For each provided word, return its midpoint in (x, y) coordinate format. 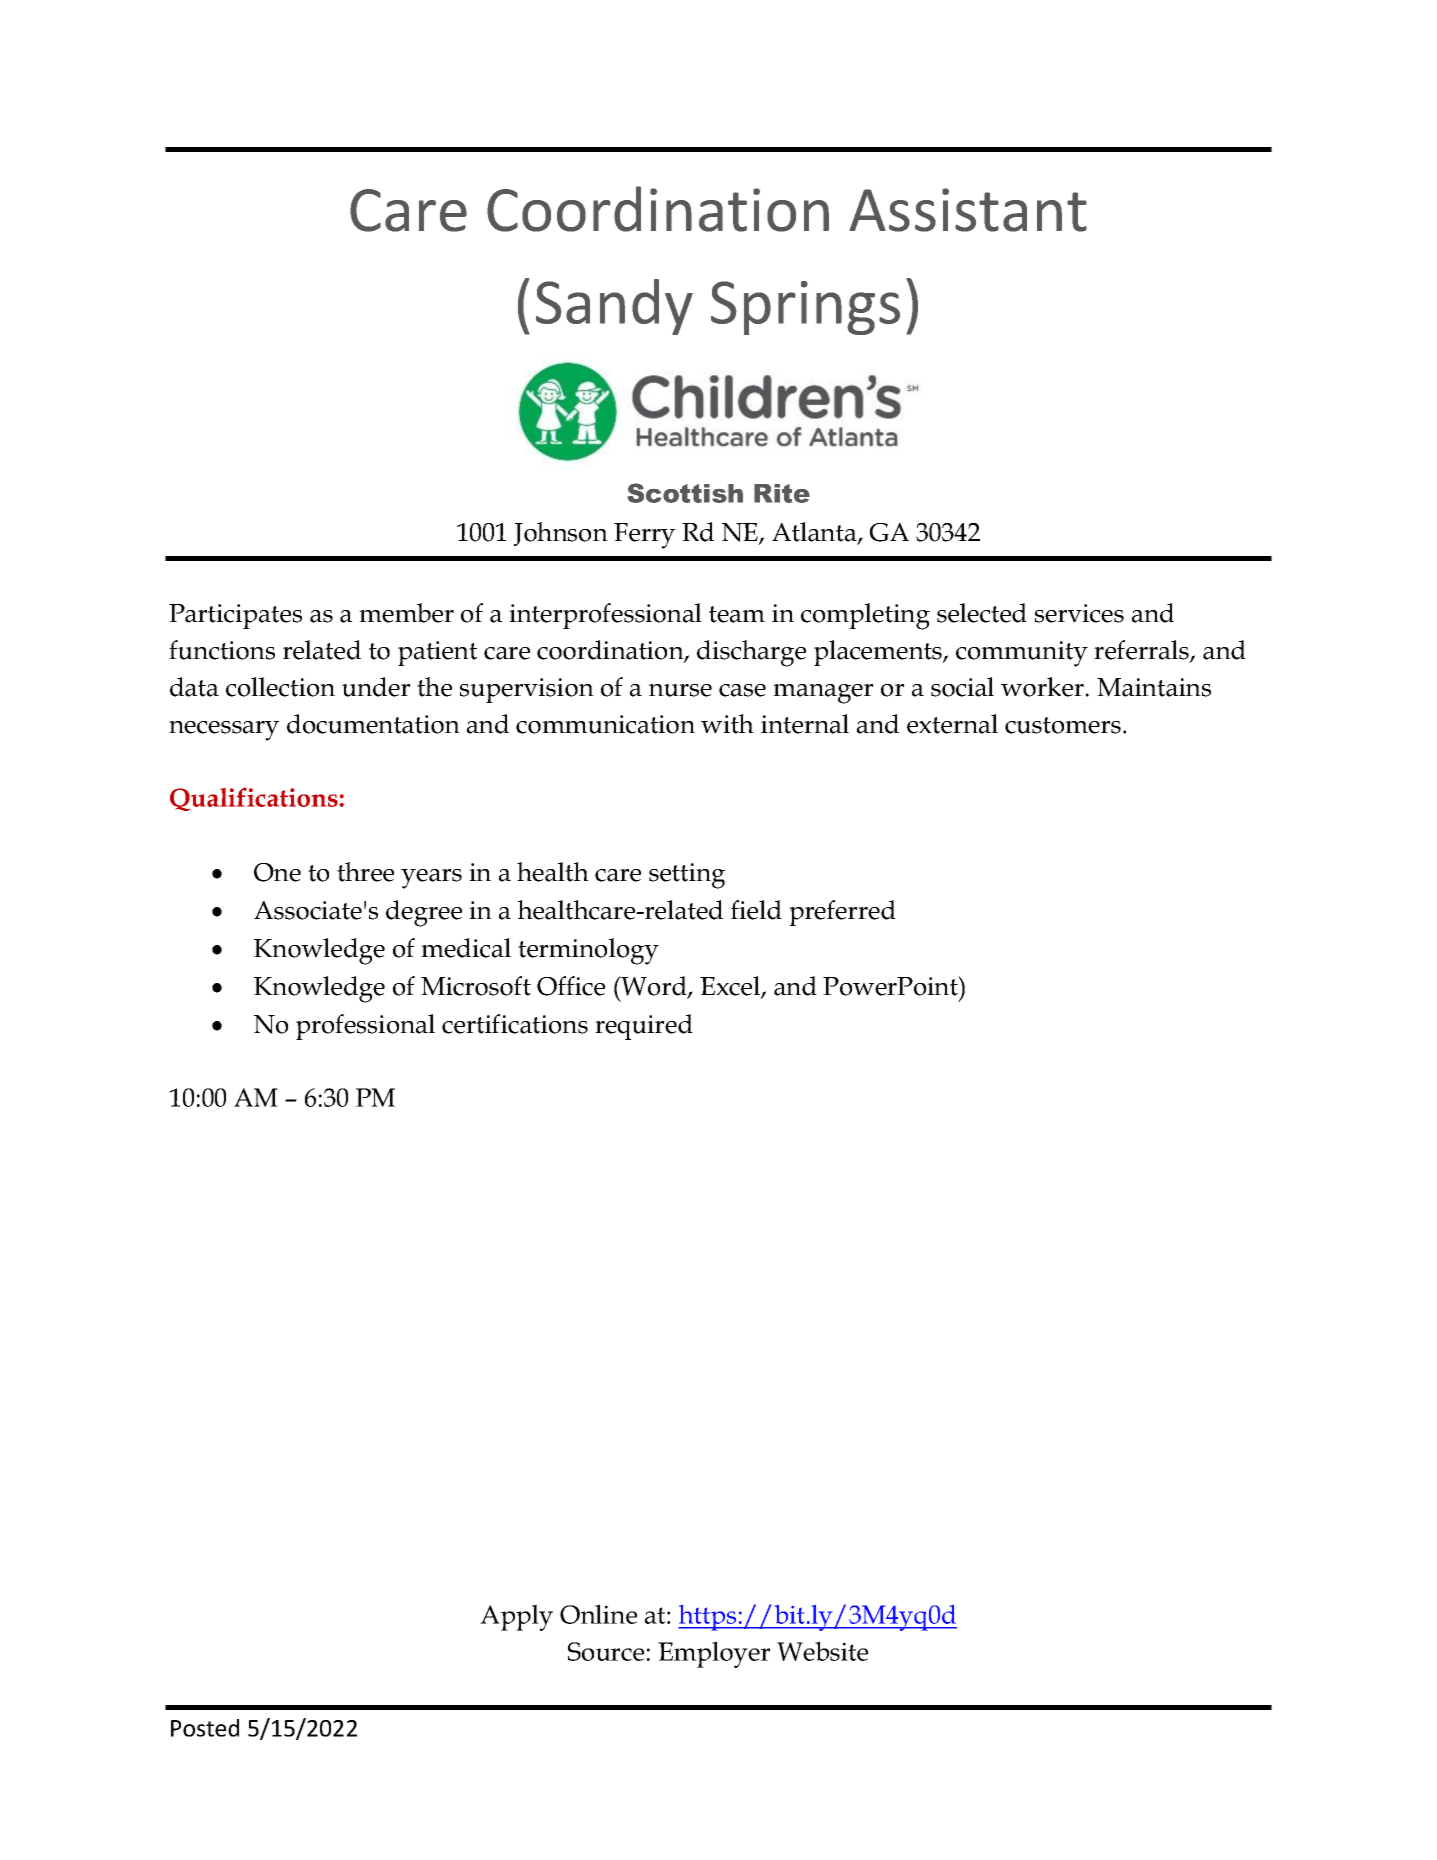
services (1079, 613)
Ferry (644, 536)
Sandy (614, 307)
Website (822, 1651)
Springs (805, 308)
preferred (842, 913)
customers (1063, 725)
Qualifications (254, 799)
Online (598, 1614)
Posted (205, 1728)
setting (687, 876)
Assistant (968, 210)
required (644, 1027)
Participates (235, 616)
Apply (516, 1617)
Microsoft (476, 986)
